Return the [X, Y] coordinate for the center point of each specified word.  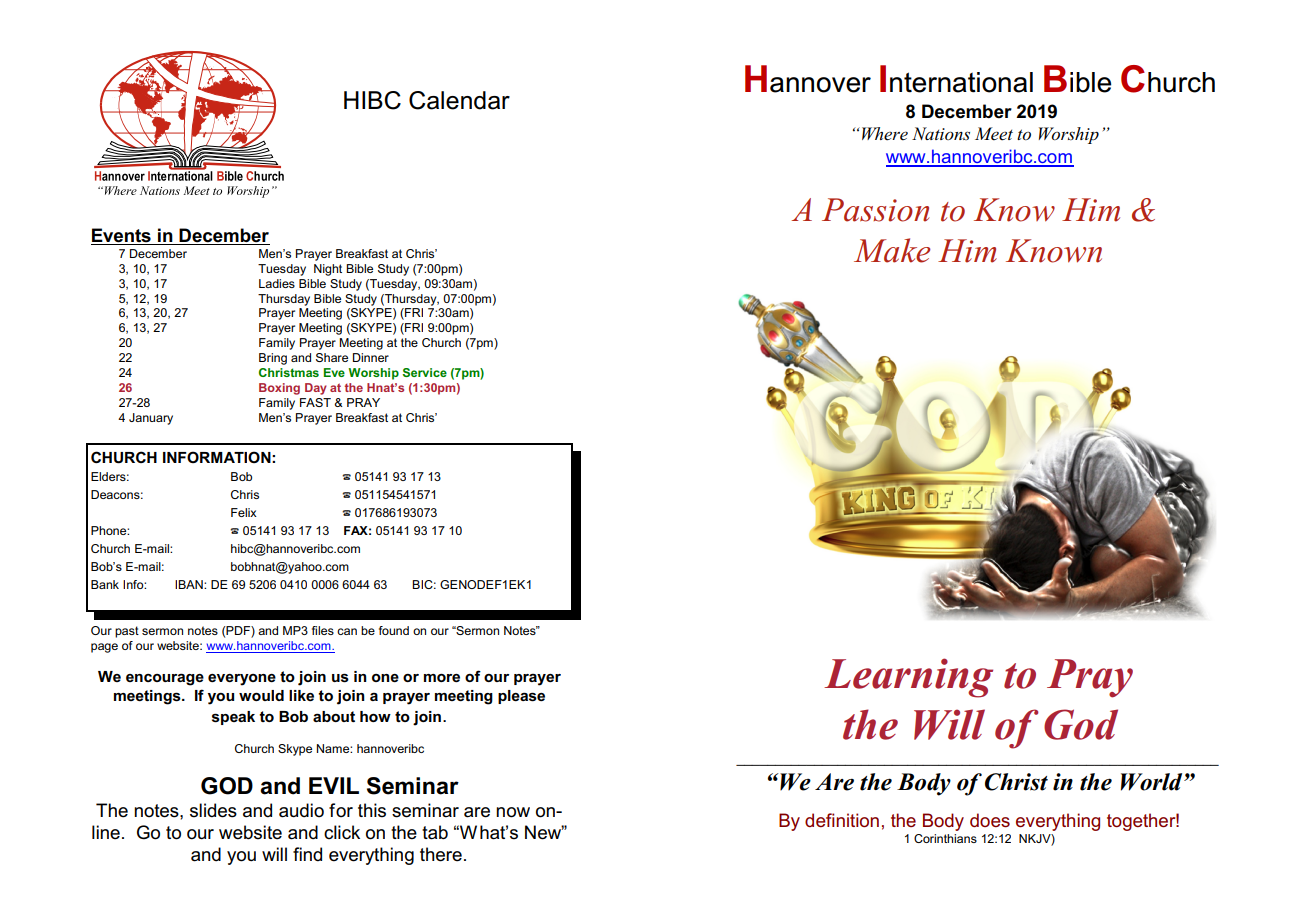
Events [121, 235]
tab [435, 832]
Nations [941, 133]
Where [885, 134]
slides [213, 810]
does [990, 820]
